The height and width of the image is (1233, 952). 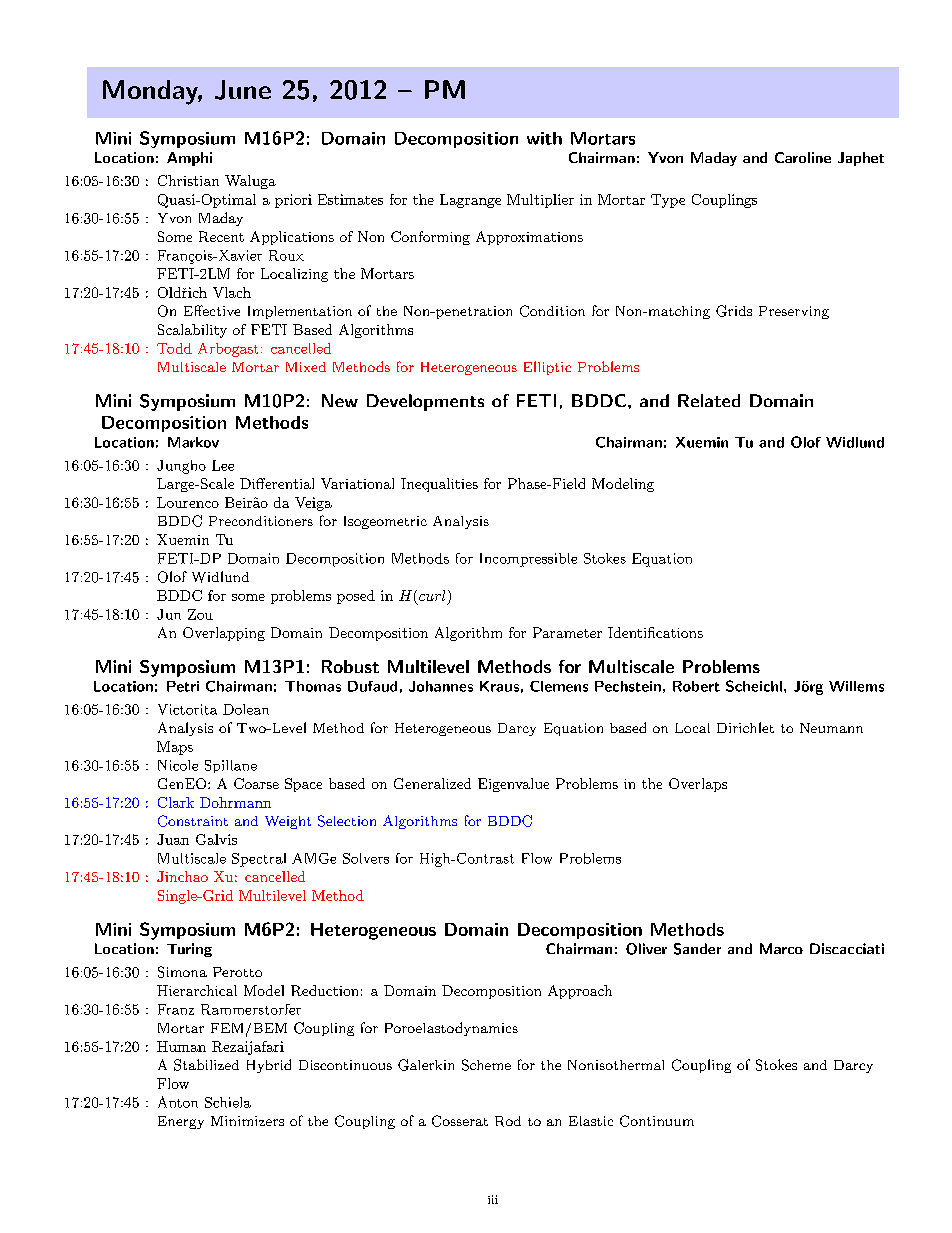 I want to click on Weight, so click(x=288, y=822).
